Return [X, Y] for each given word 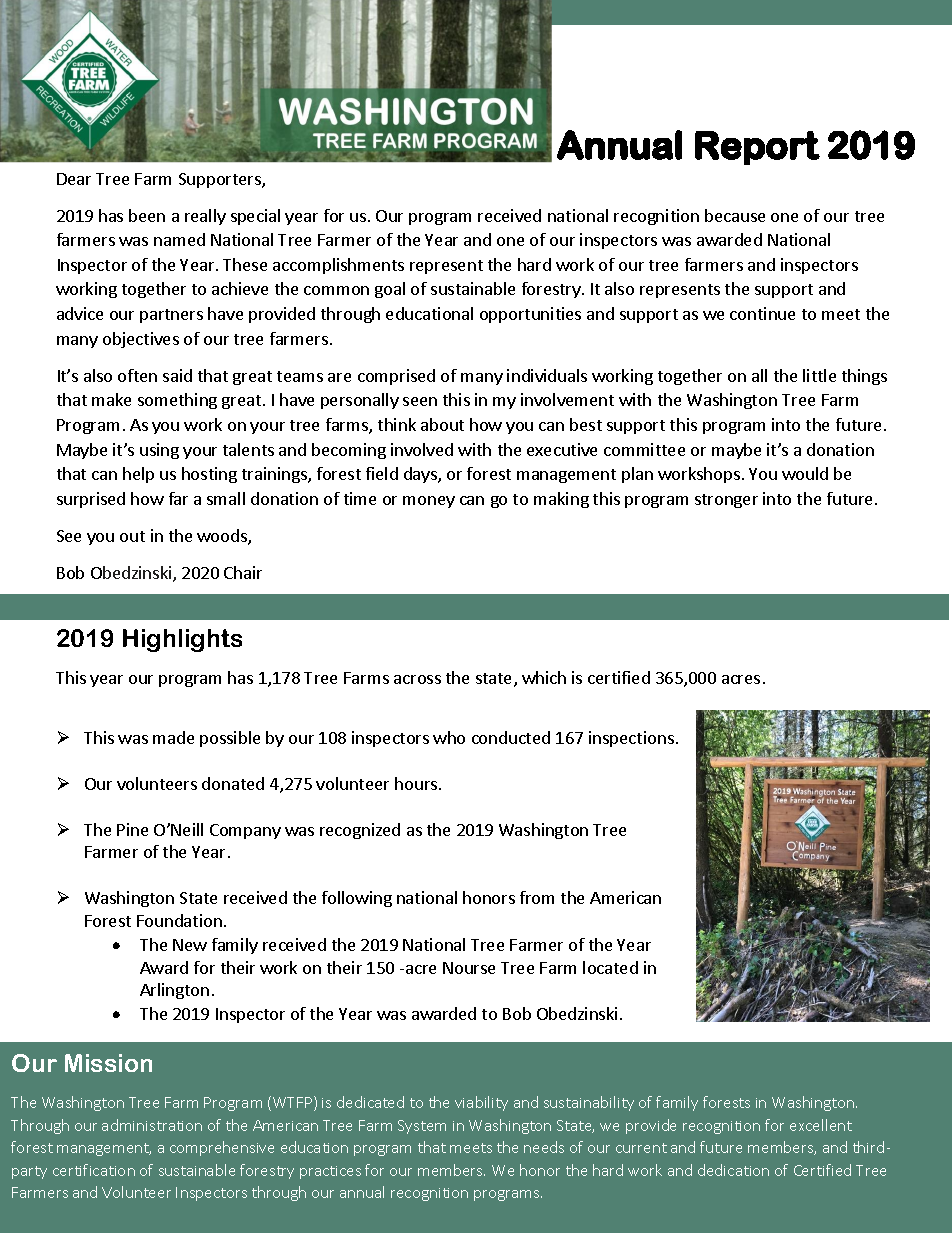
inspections [631, 739]
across [417, 679]
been [147, 215]
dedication [733, 1170]
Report [757, 148]
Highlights [182, 640]
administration [152, 1125]
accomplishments [338, 266]
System [422, 1127]
